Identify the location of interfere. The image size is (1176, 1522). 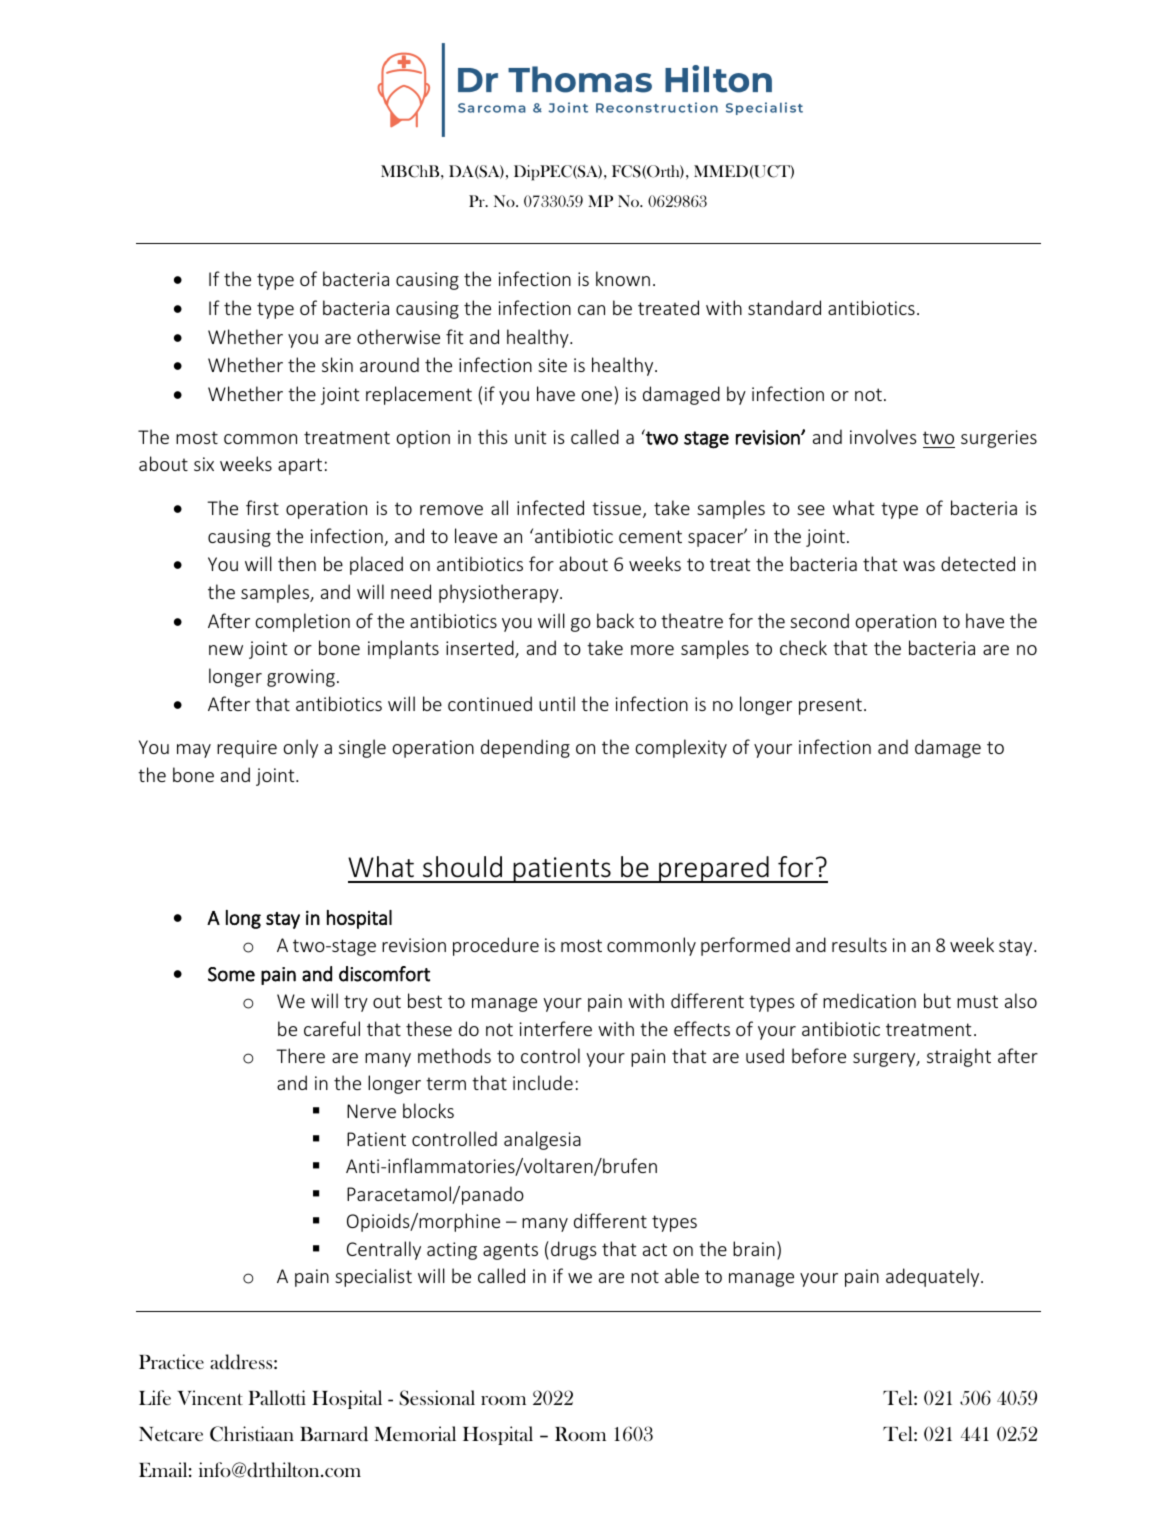
(556, 1028).
